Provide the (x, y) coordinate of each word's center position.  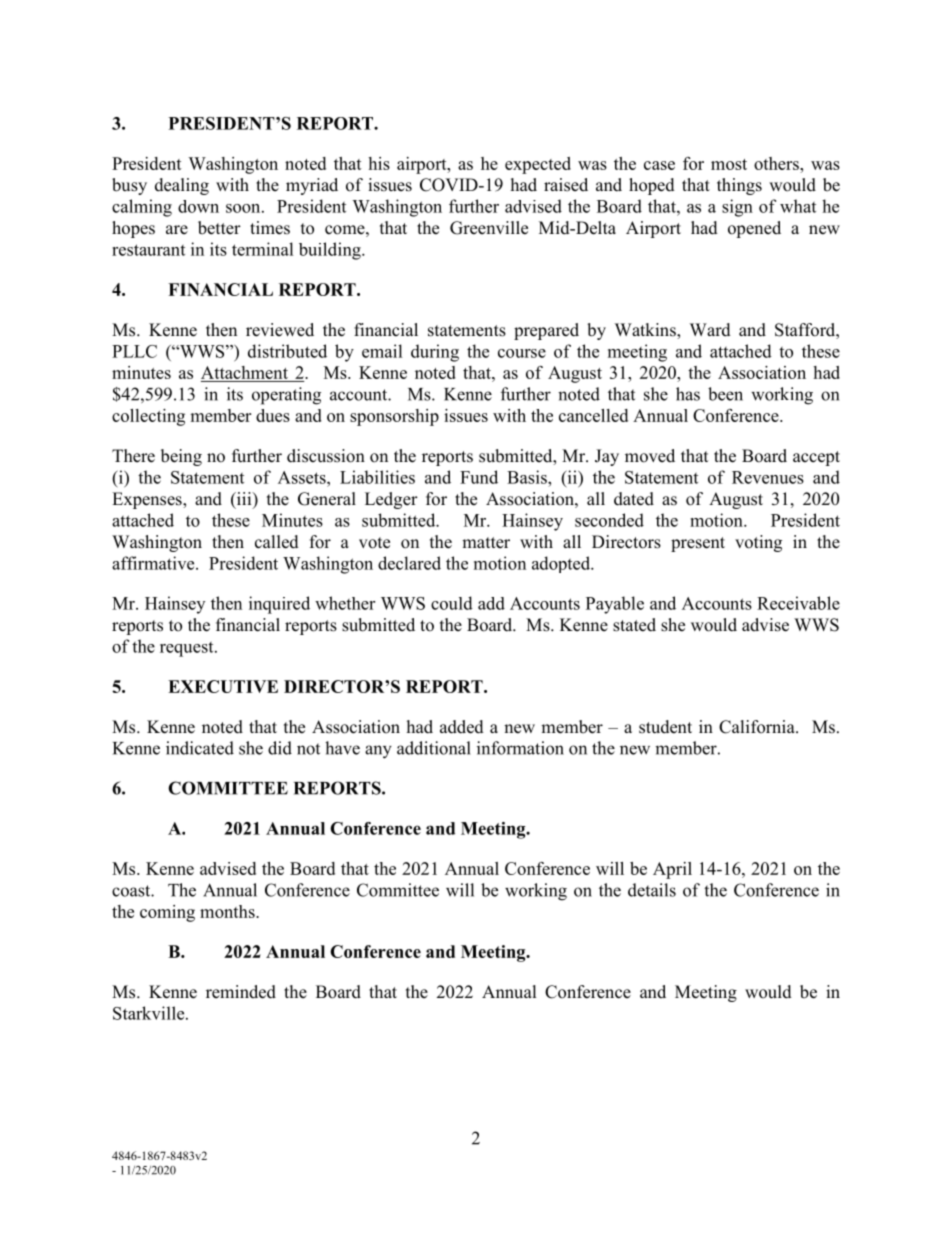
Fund (479, 477)
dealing (182, 186)
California (758, 727)
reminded (241, 992)
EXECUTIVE (223, 686)
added (462, 727)
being (181, 457)
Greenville (489, 228)
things (739, 186)
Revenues (768, 477)
